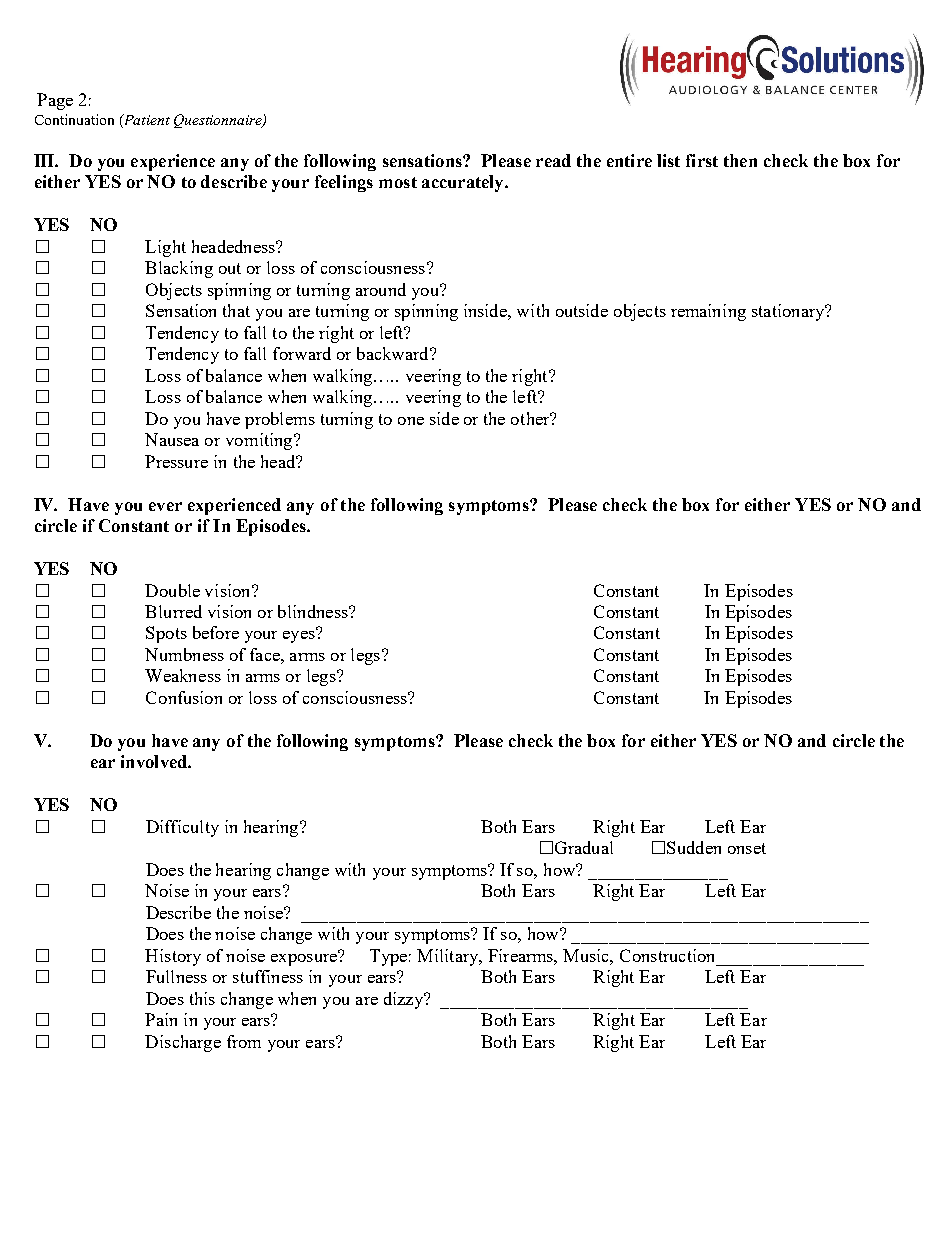 The height and width of the screenshot is (1233, 952). I want to click on Continuation, so click(74, 119).
